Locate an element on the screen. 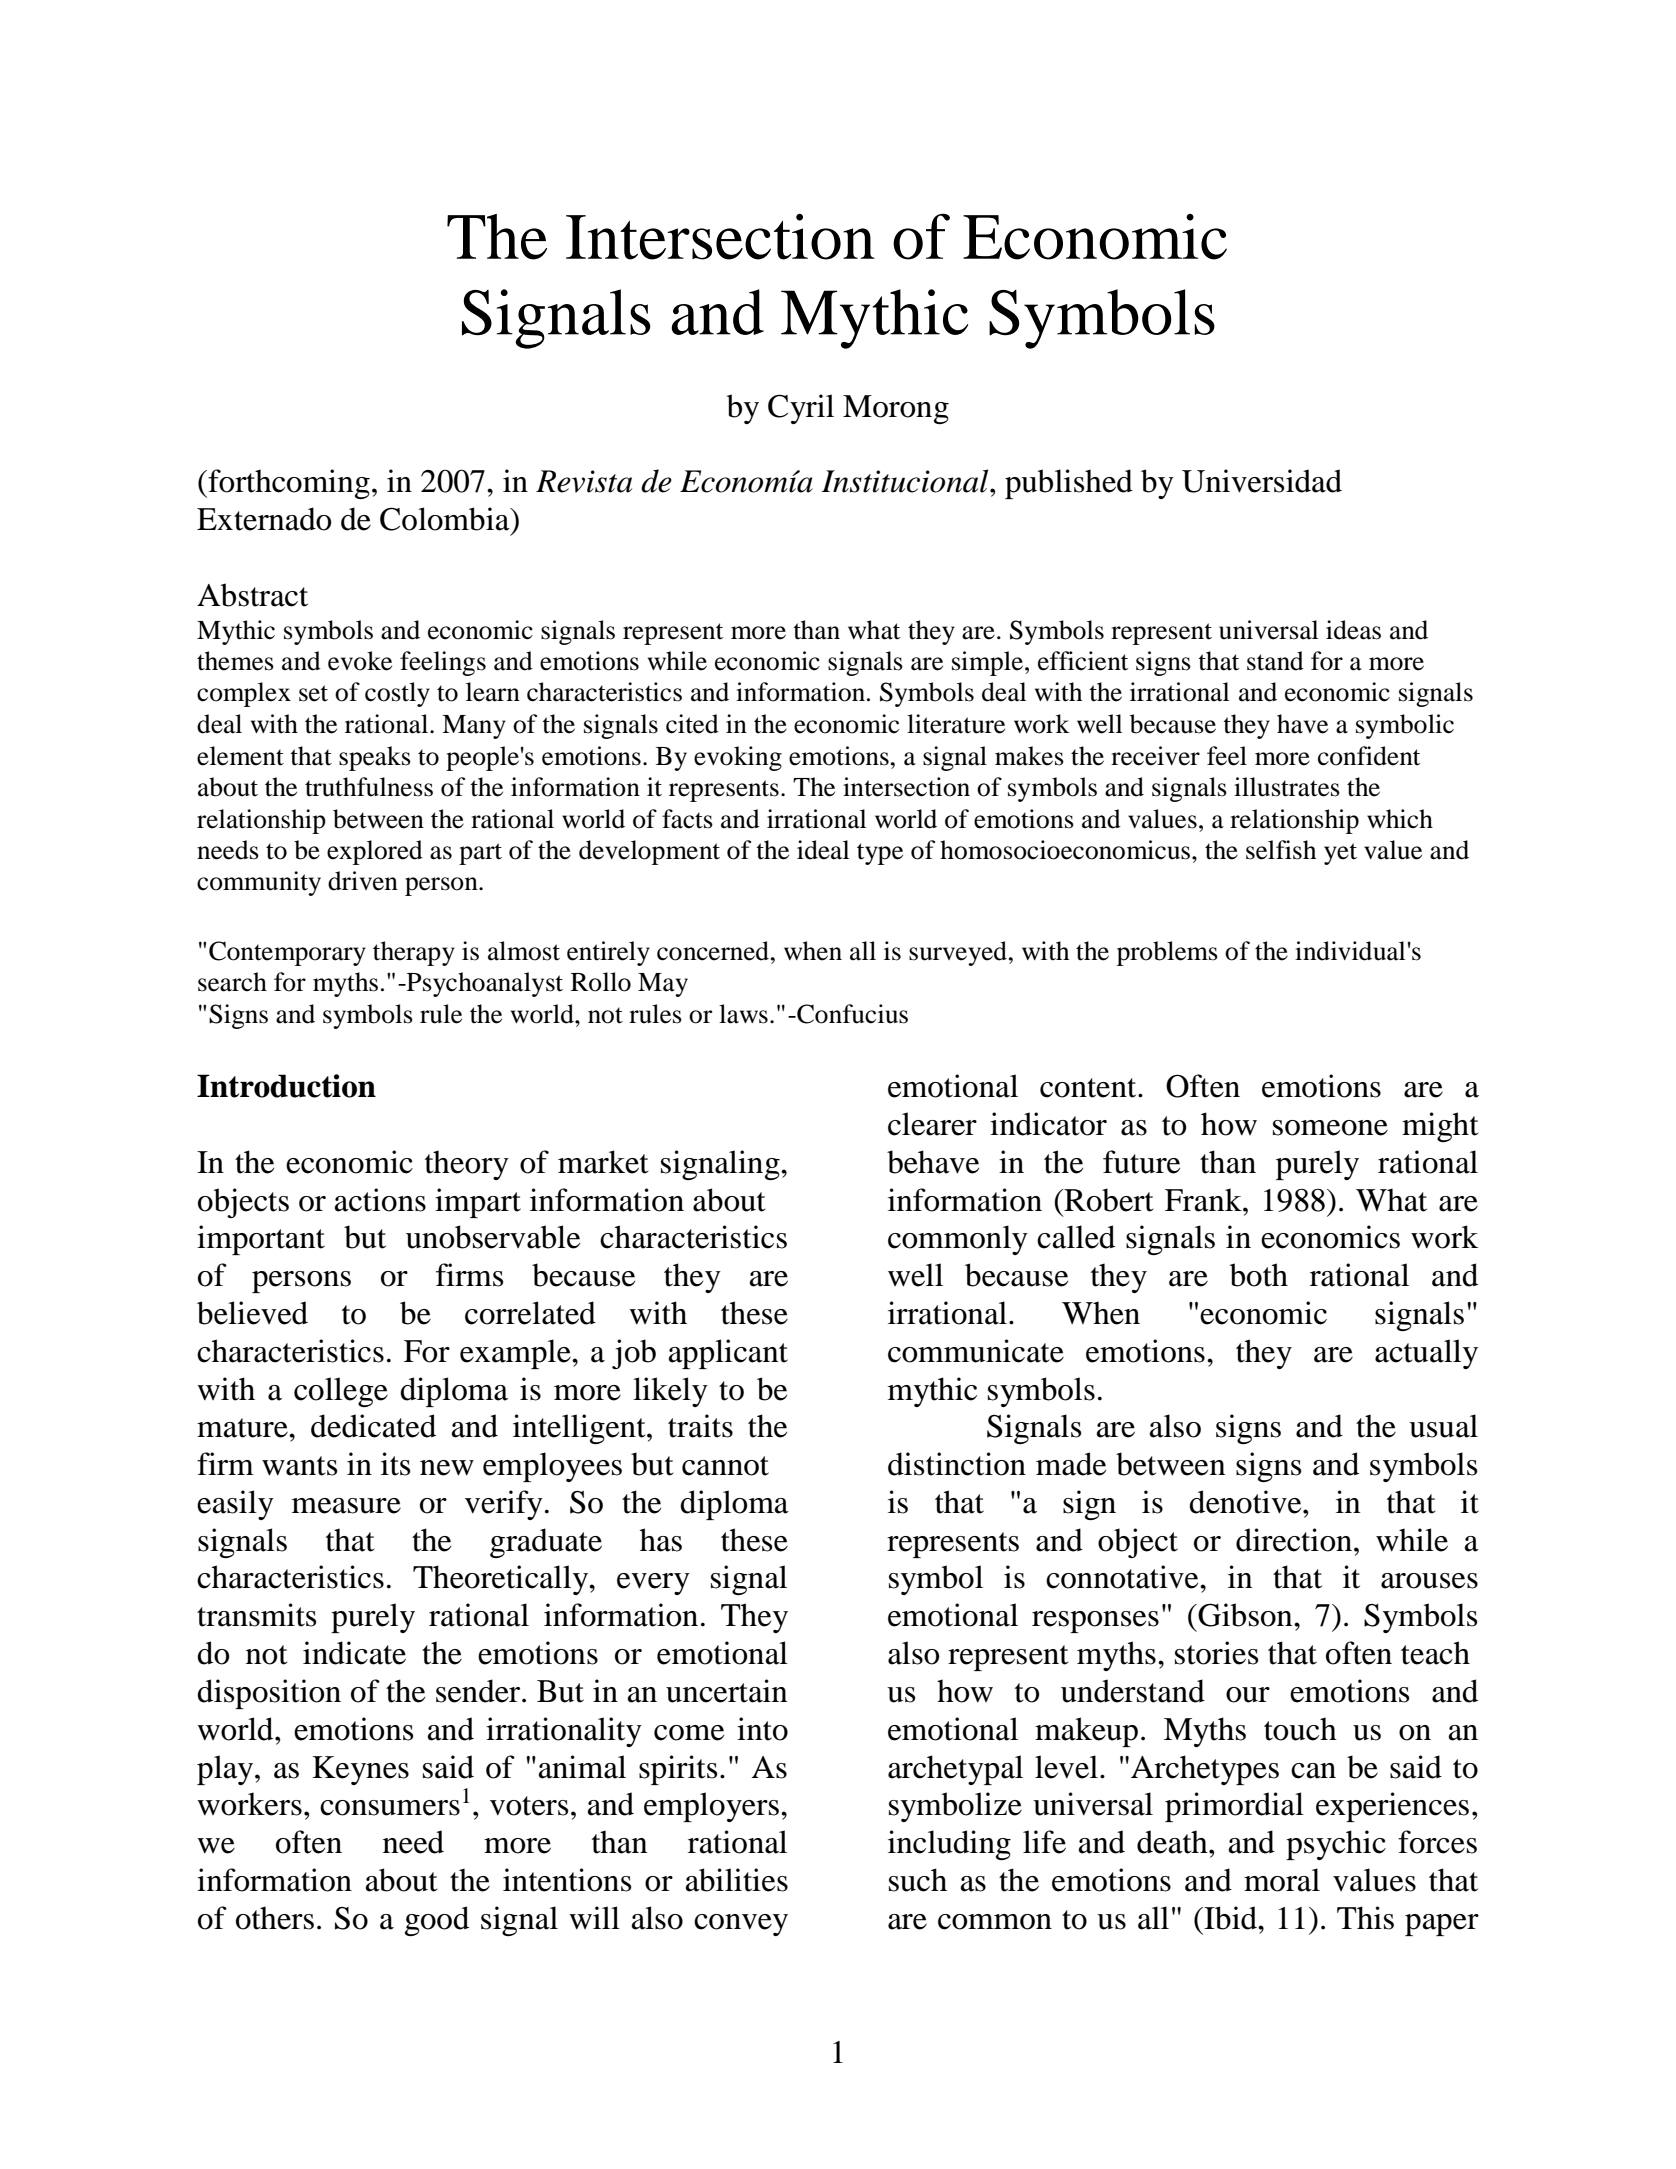 The width and height of the screenshot is (1676, 2169). clearer is located at coordinates (932, 1124).
